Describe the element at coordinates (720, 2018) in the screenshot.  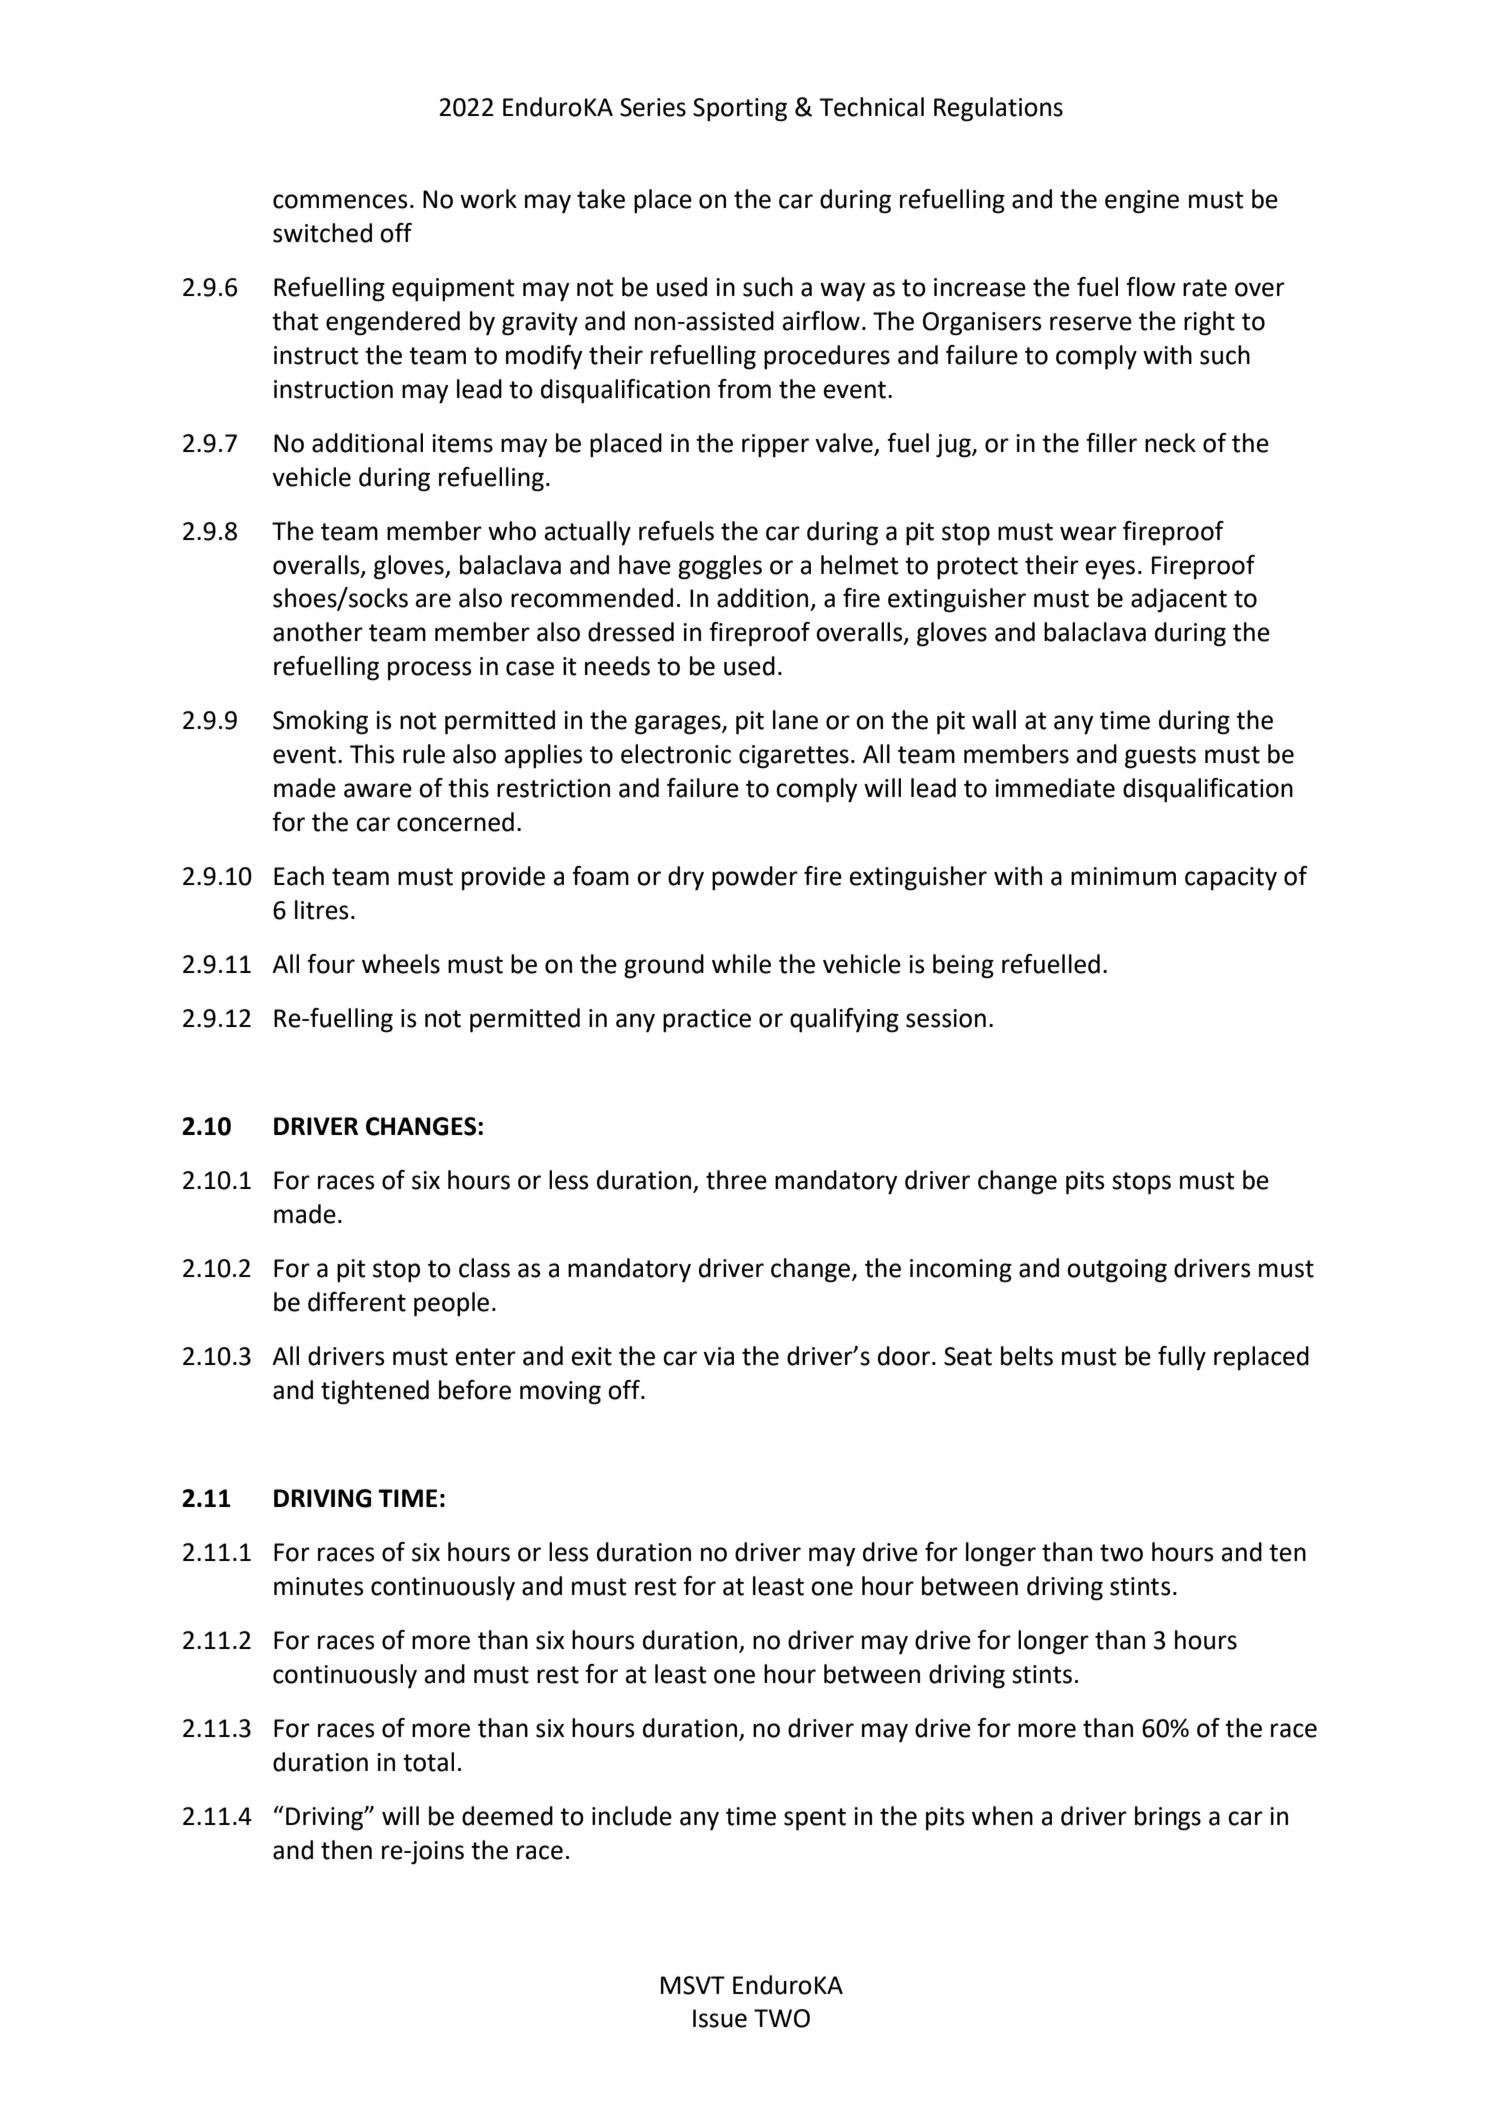
I see `Issue` at that location.
